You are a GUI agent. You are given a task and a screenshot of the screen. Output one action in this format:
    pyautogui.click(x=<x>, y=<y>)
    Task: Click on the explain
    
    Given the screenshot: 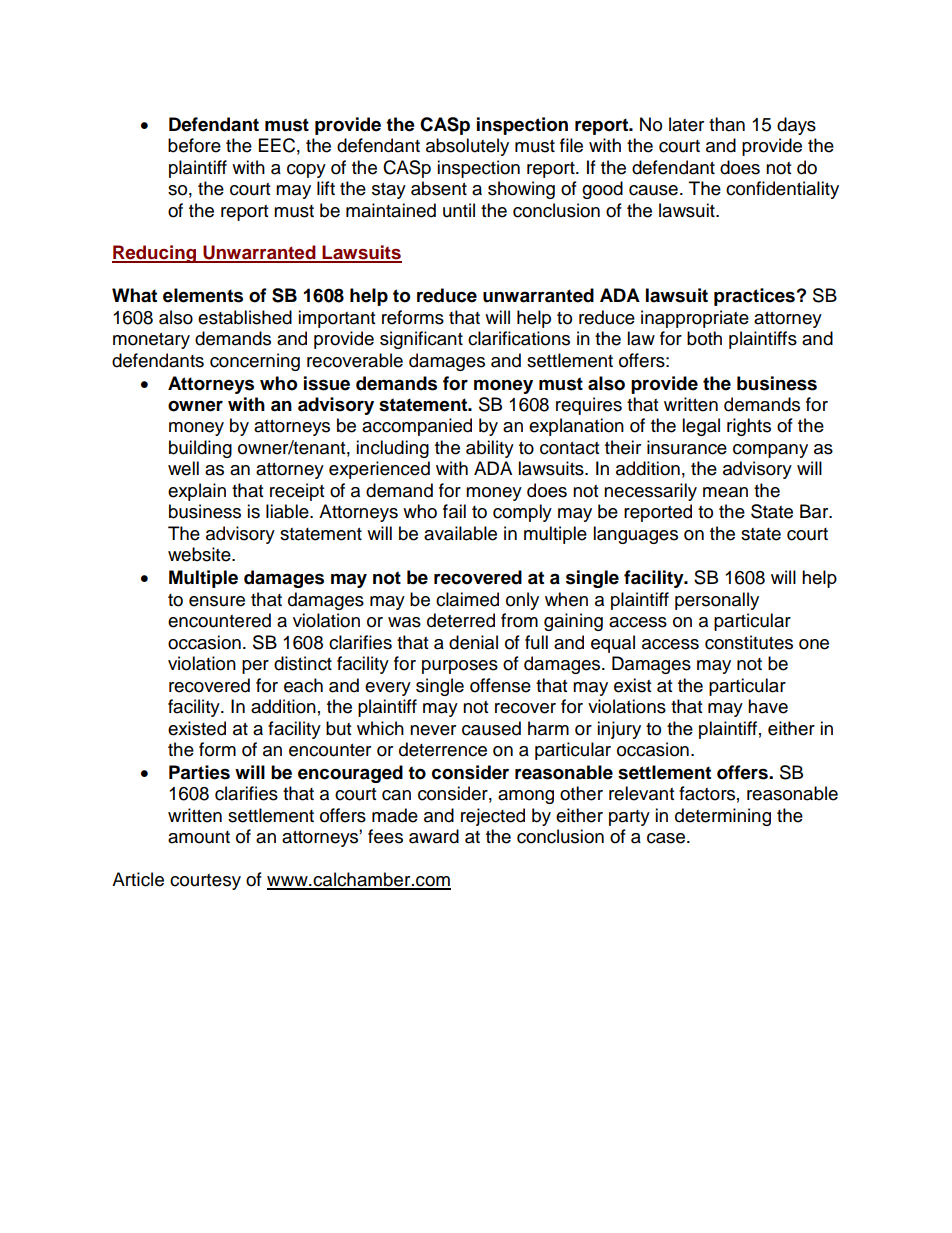 What is the action you would take?
    pyautogui.click(x=197, y=492)
